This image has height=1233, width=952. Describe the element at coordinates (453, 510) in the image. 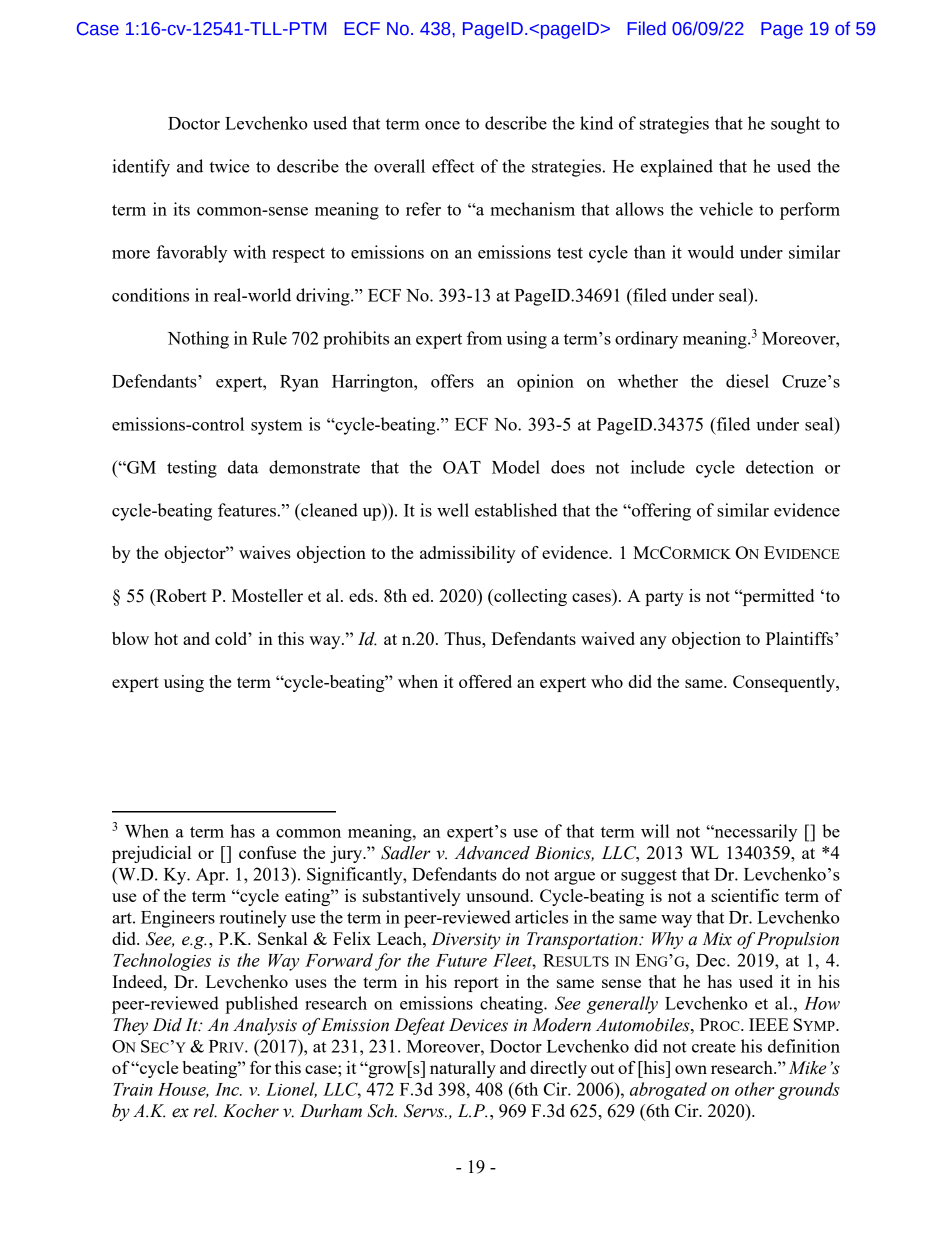

I see `well` at that location.
